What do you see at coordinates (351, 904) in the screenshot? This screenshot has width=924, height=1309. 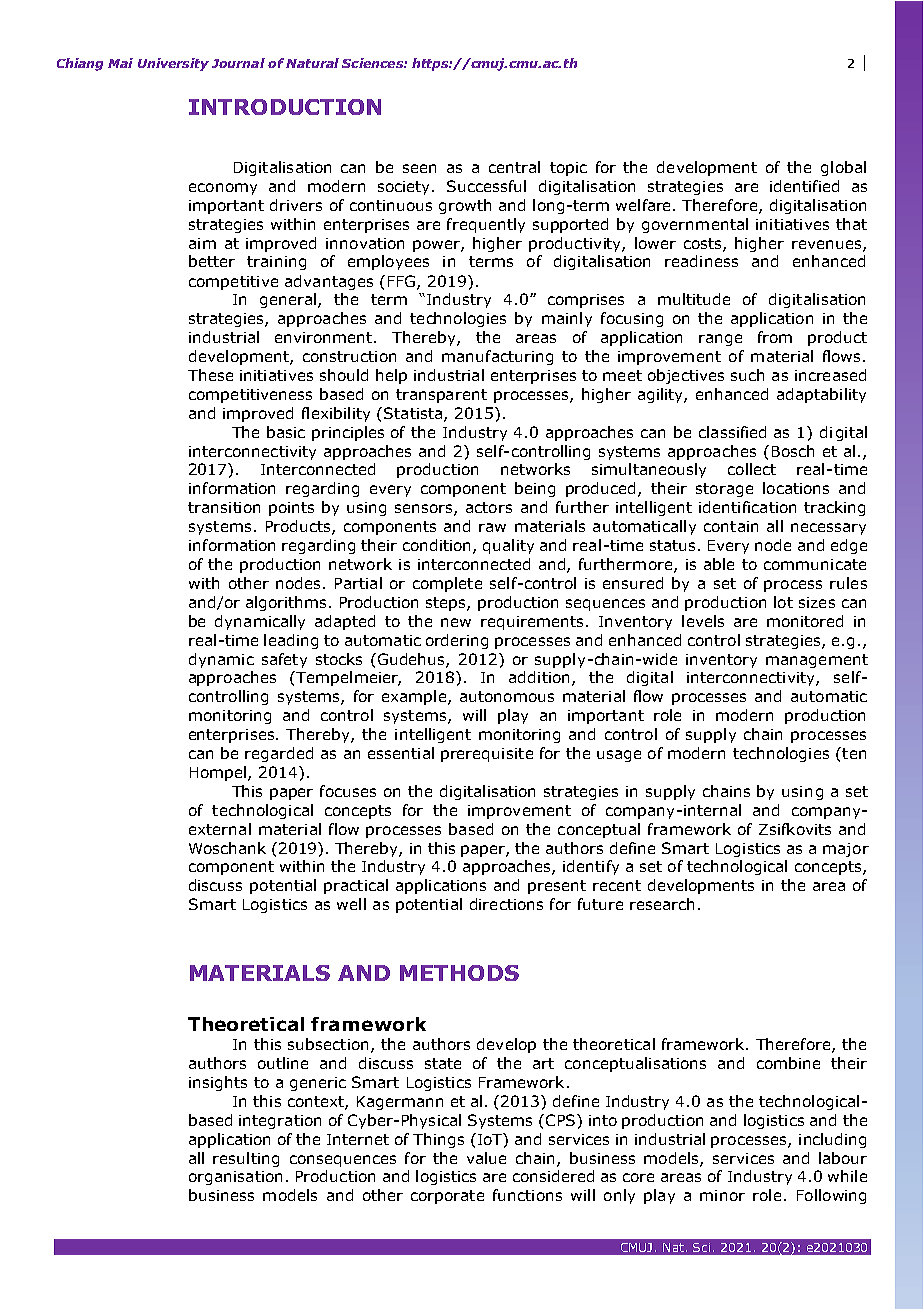 I see `well` at bounding box center [351, 904].
